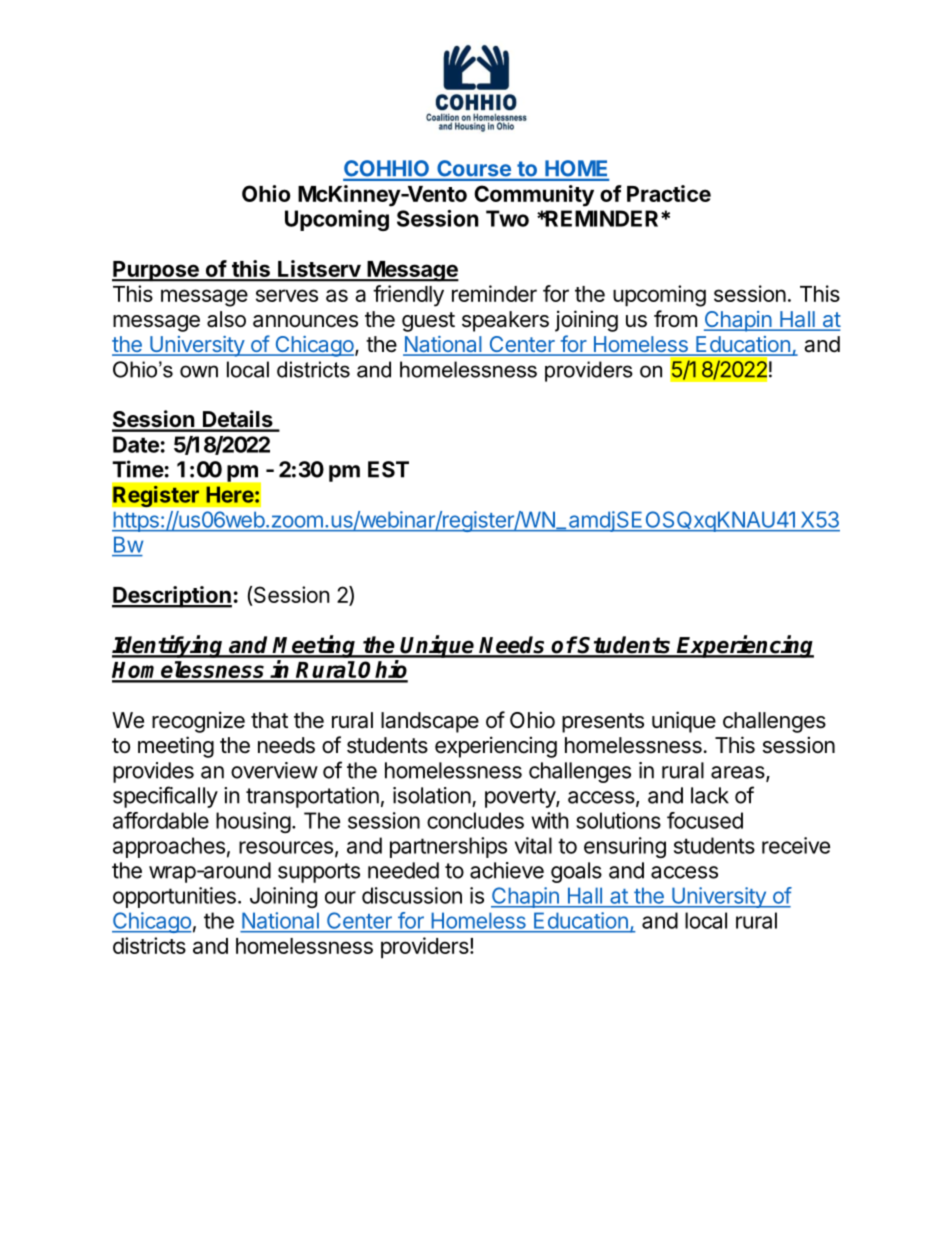 This screenshot has height=1233, width=952. I want to click on landscape, so click(430, 722).
